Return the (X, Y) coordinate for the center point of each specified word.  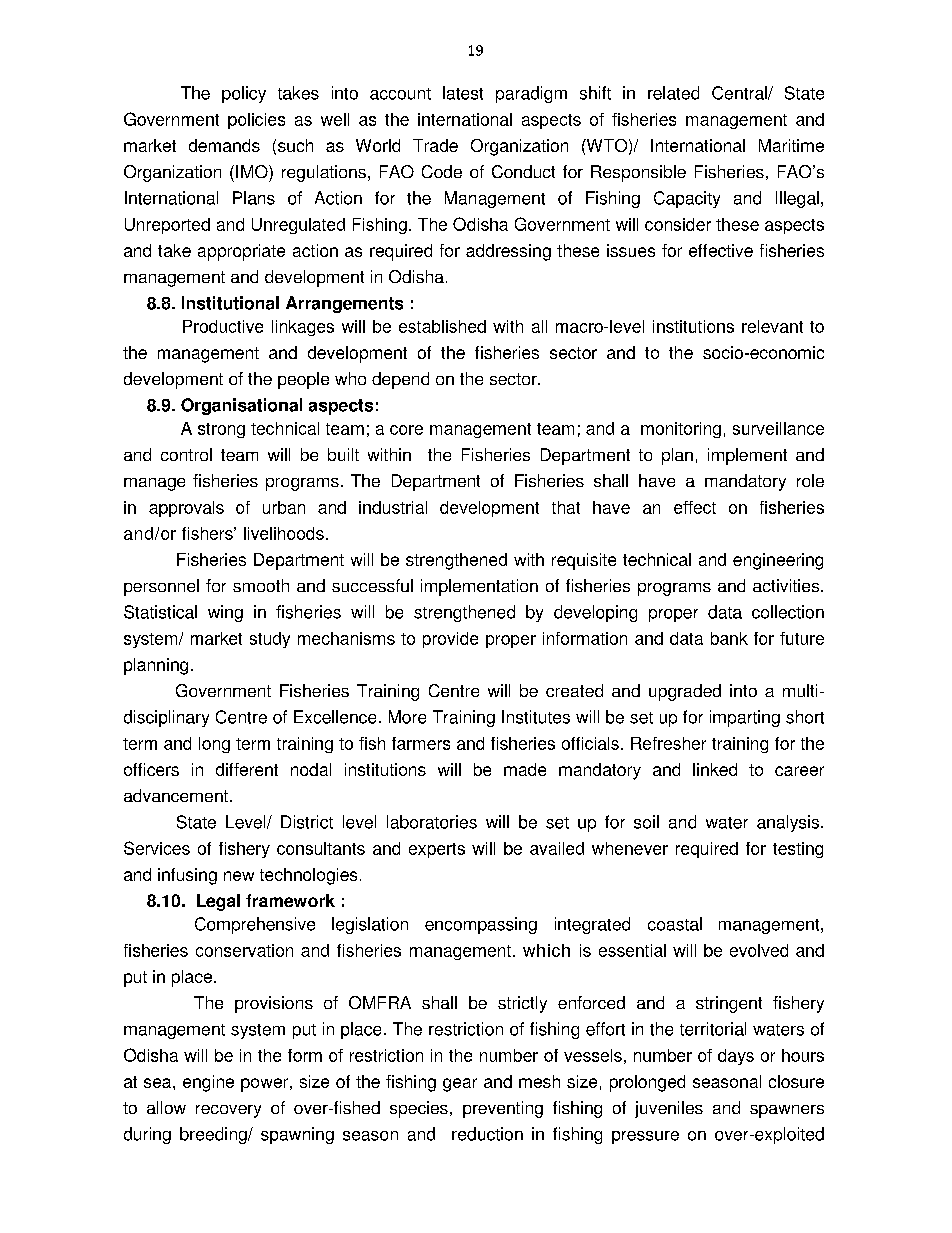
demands (224, 145)
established (442, 326)
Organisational (241, 406)
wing (225, 613)
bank (729, 638)
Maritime (791, 145)
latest (463, 93)
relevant (772, 326)
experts (437, 850)
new (239, 876)
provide (450, 640)
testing (798, 850)
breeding (214, 1135)
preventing (503, 1109)
